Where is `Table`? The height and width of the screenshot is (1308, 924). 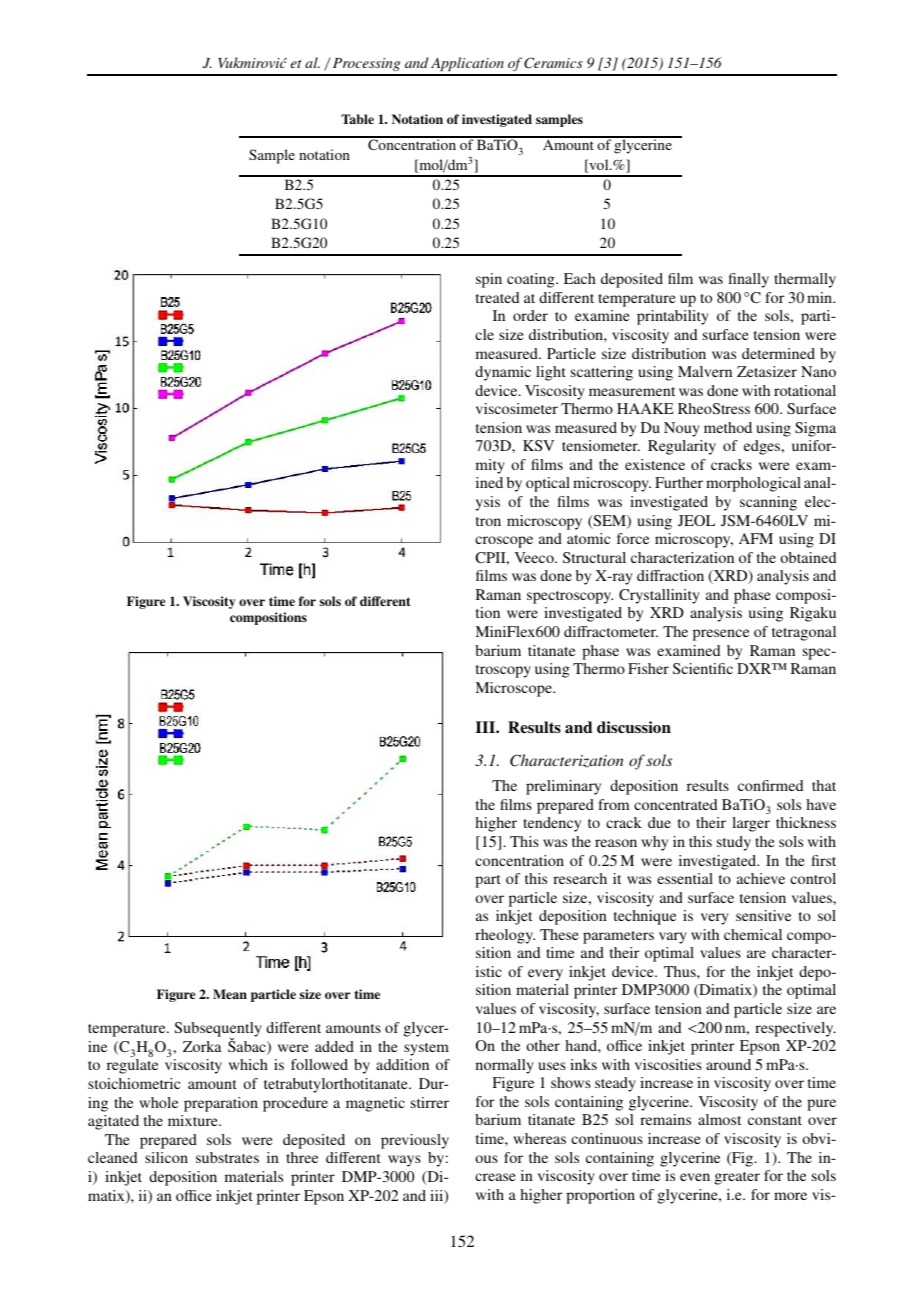
Table is located at coordinates (357, 119).
